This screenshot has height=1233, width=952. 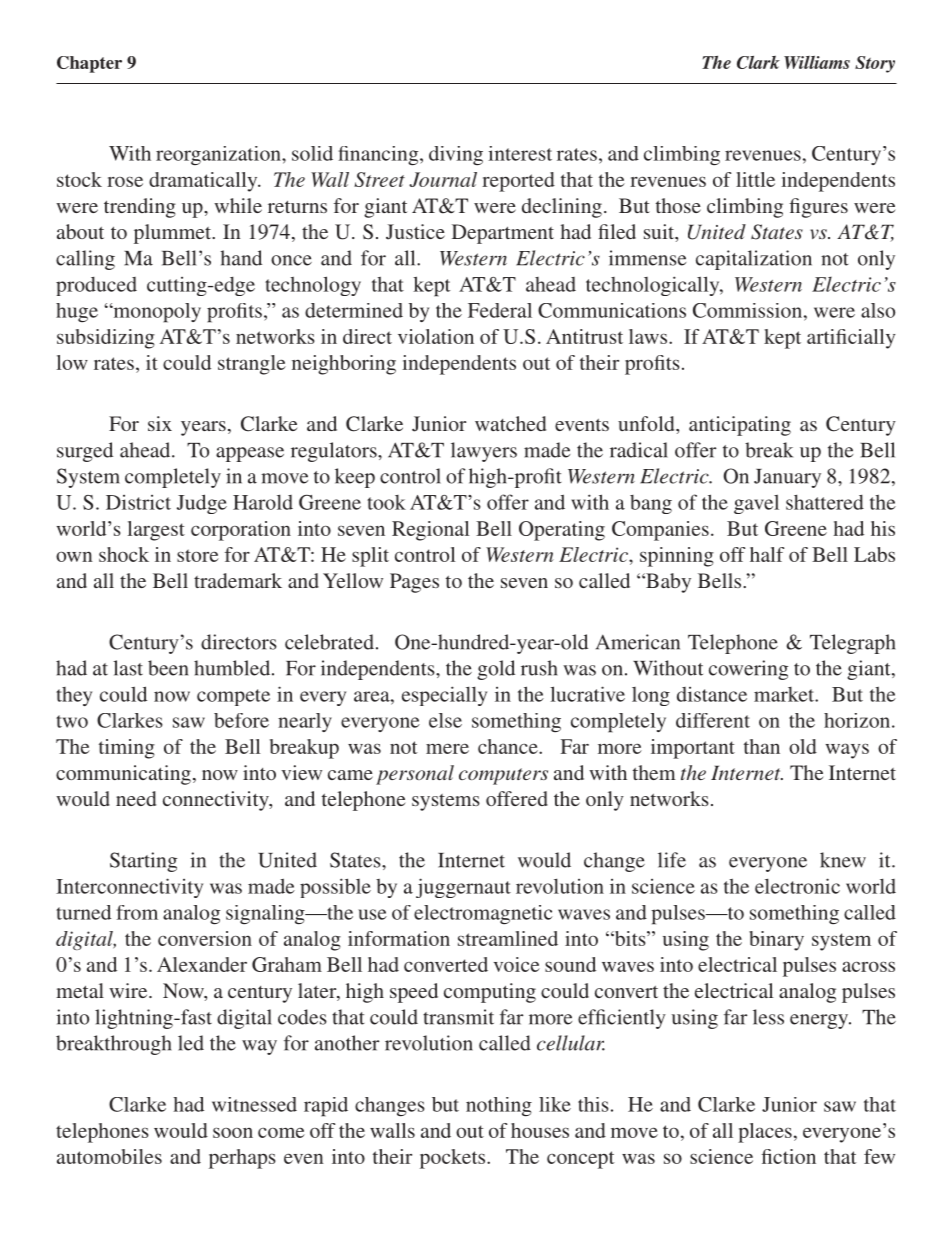 I want to click on lawyers, so click(x=484, y=452).
